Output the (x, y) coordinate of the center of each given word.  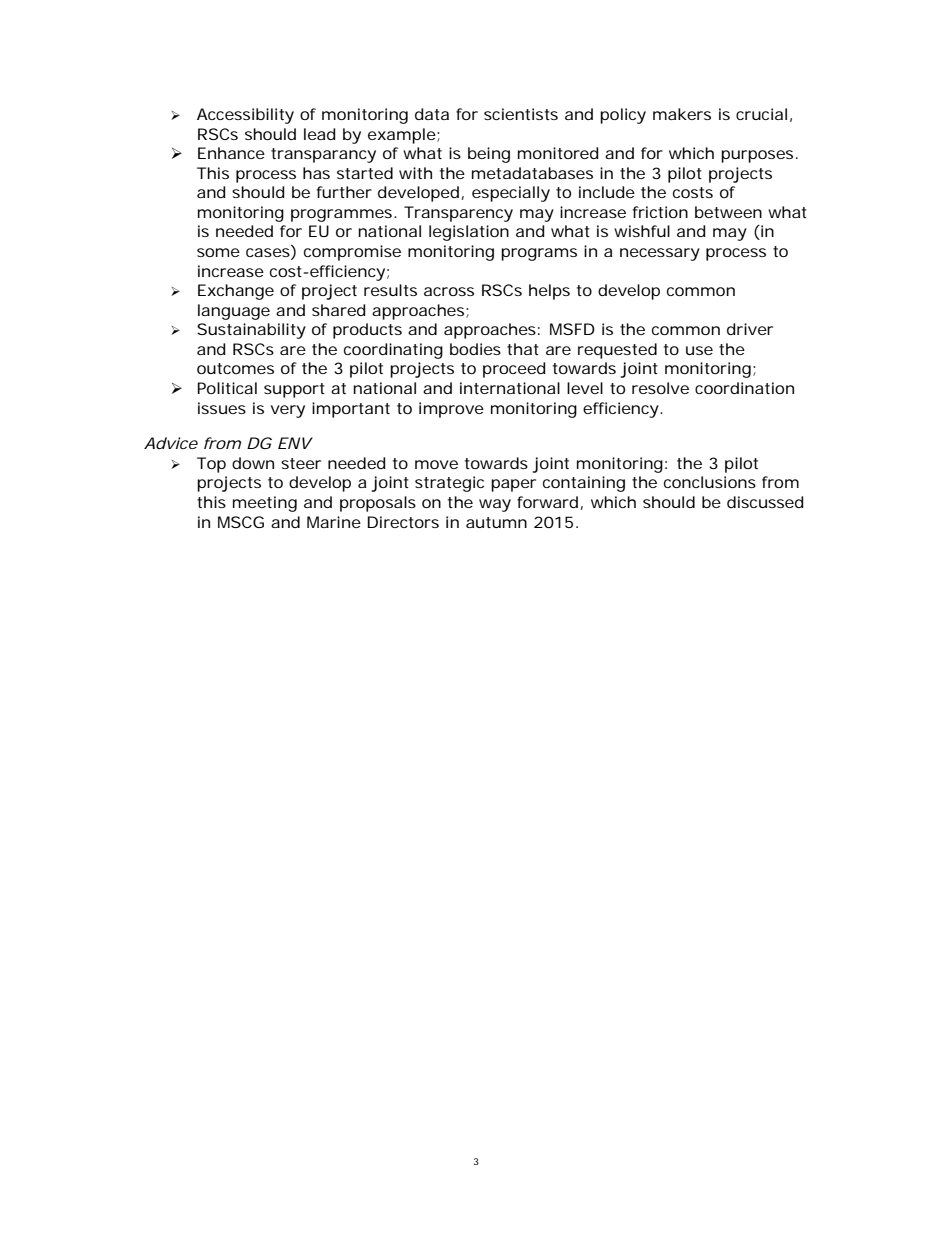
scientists (521, 114)
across (449, 291)
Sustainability (251, 331)
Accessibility (245, 116)
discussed (765, 502)
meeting (265, 504)
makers (682, 114)
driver (750, 329)
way (495, 505)
